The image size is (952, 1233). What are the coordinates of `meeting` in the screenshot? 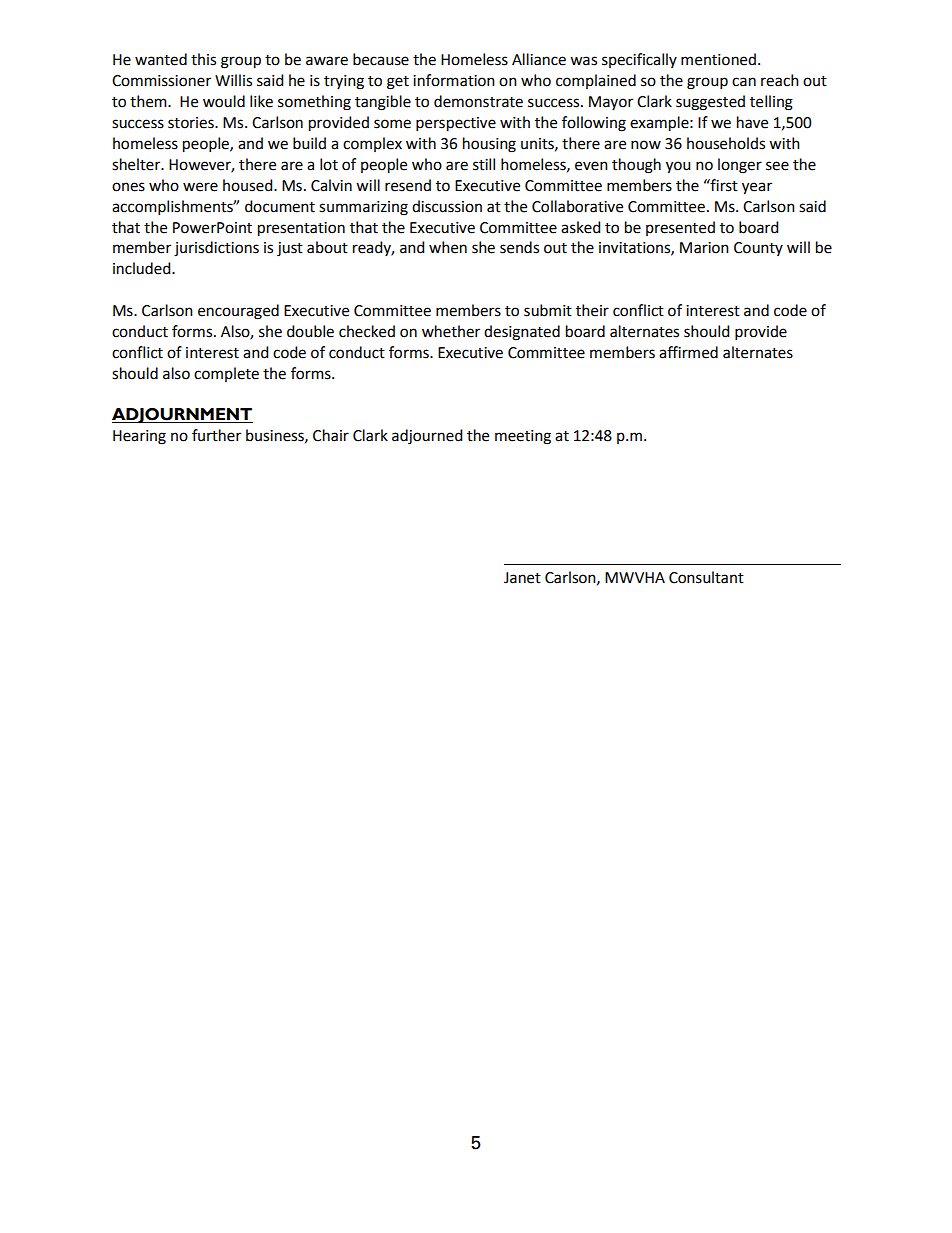 It's located at (523, 437).
